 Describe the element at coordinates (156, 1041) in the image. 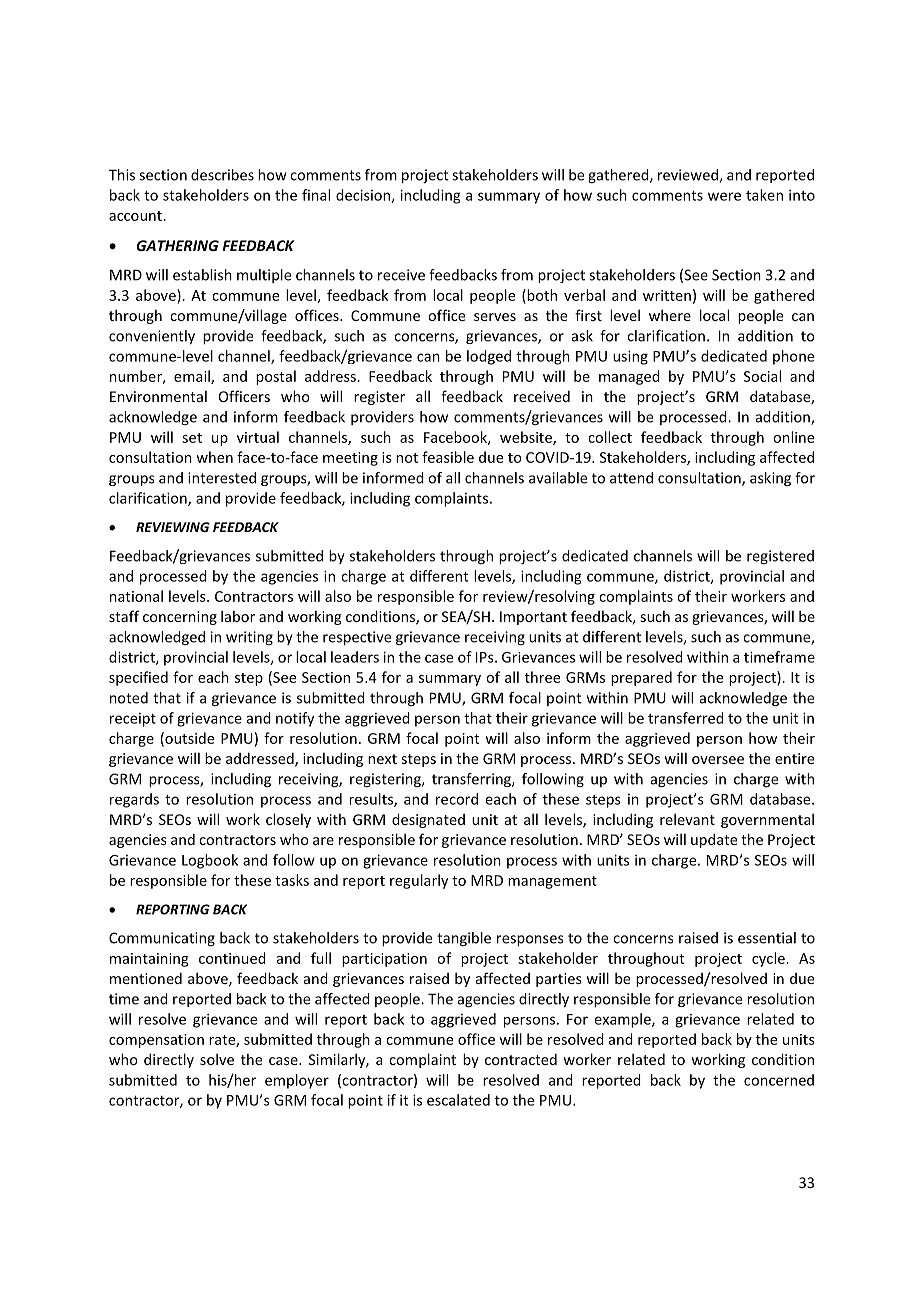

I see `compensation` at that location.
